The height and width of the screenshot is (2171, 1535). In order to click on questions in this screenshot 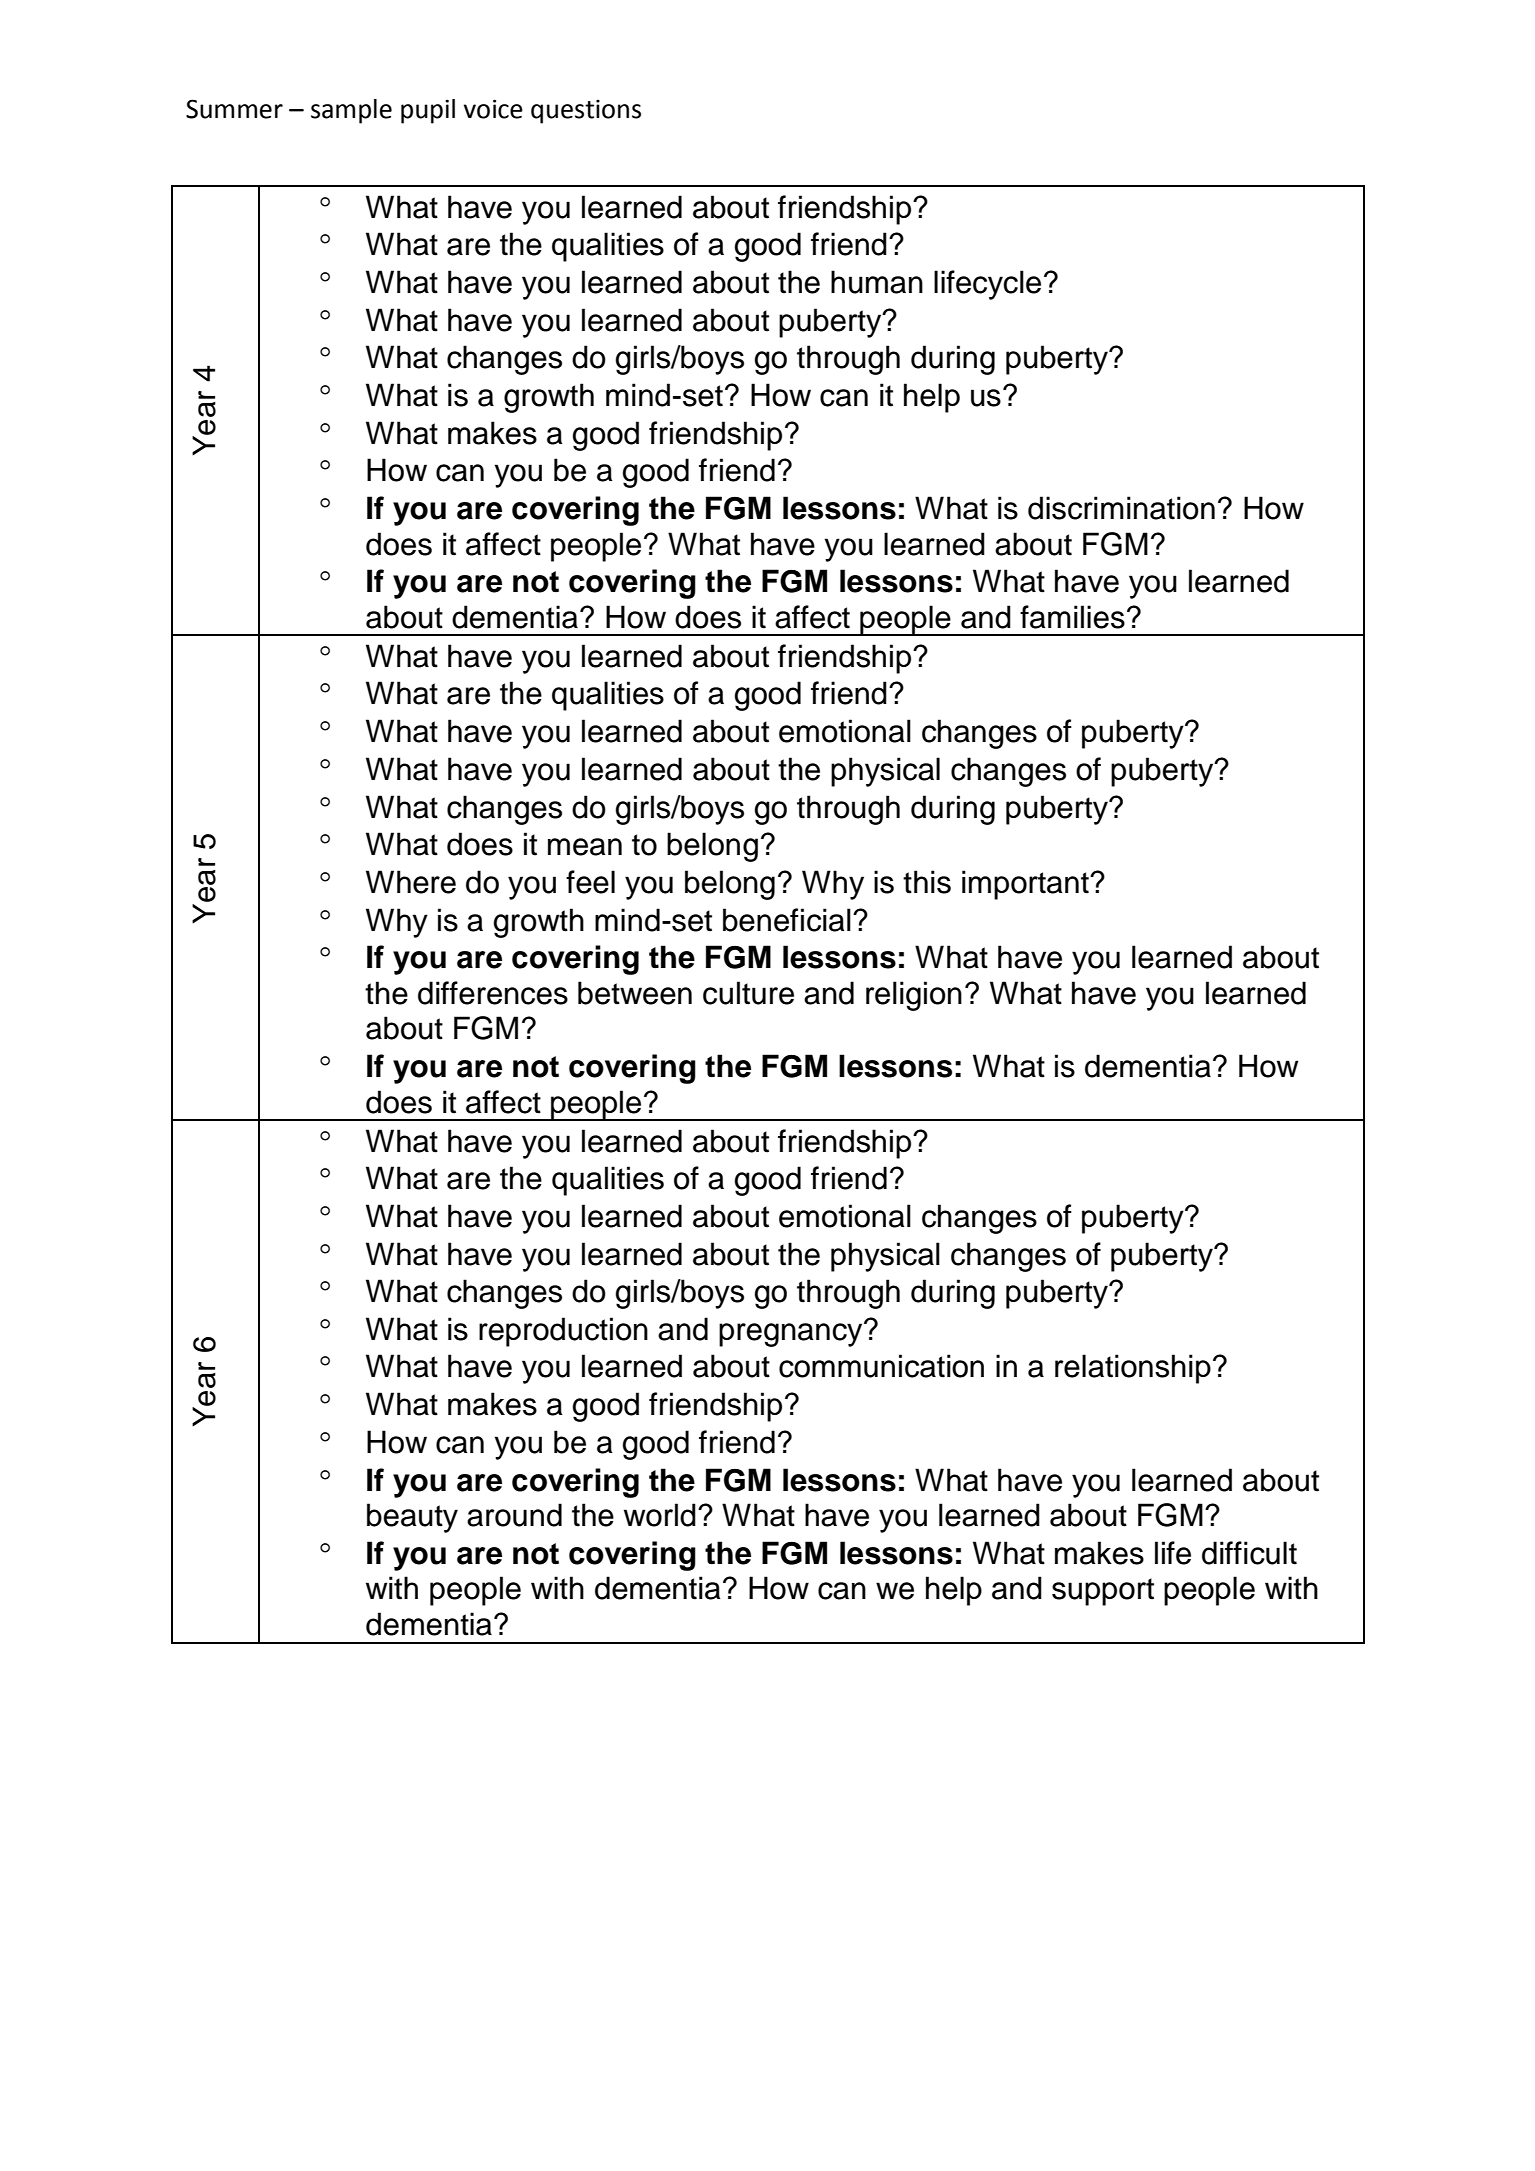, I will do `click(586, 111)`.
